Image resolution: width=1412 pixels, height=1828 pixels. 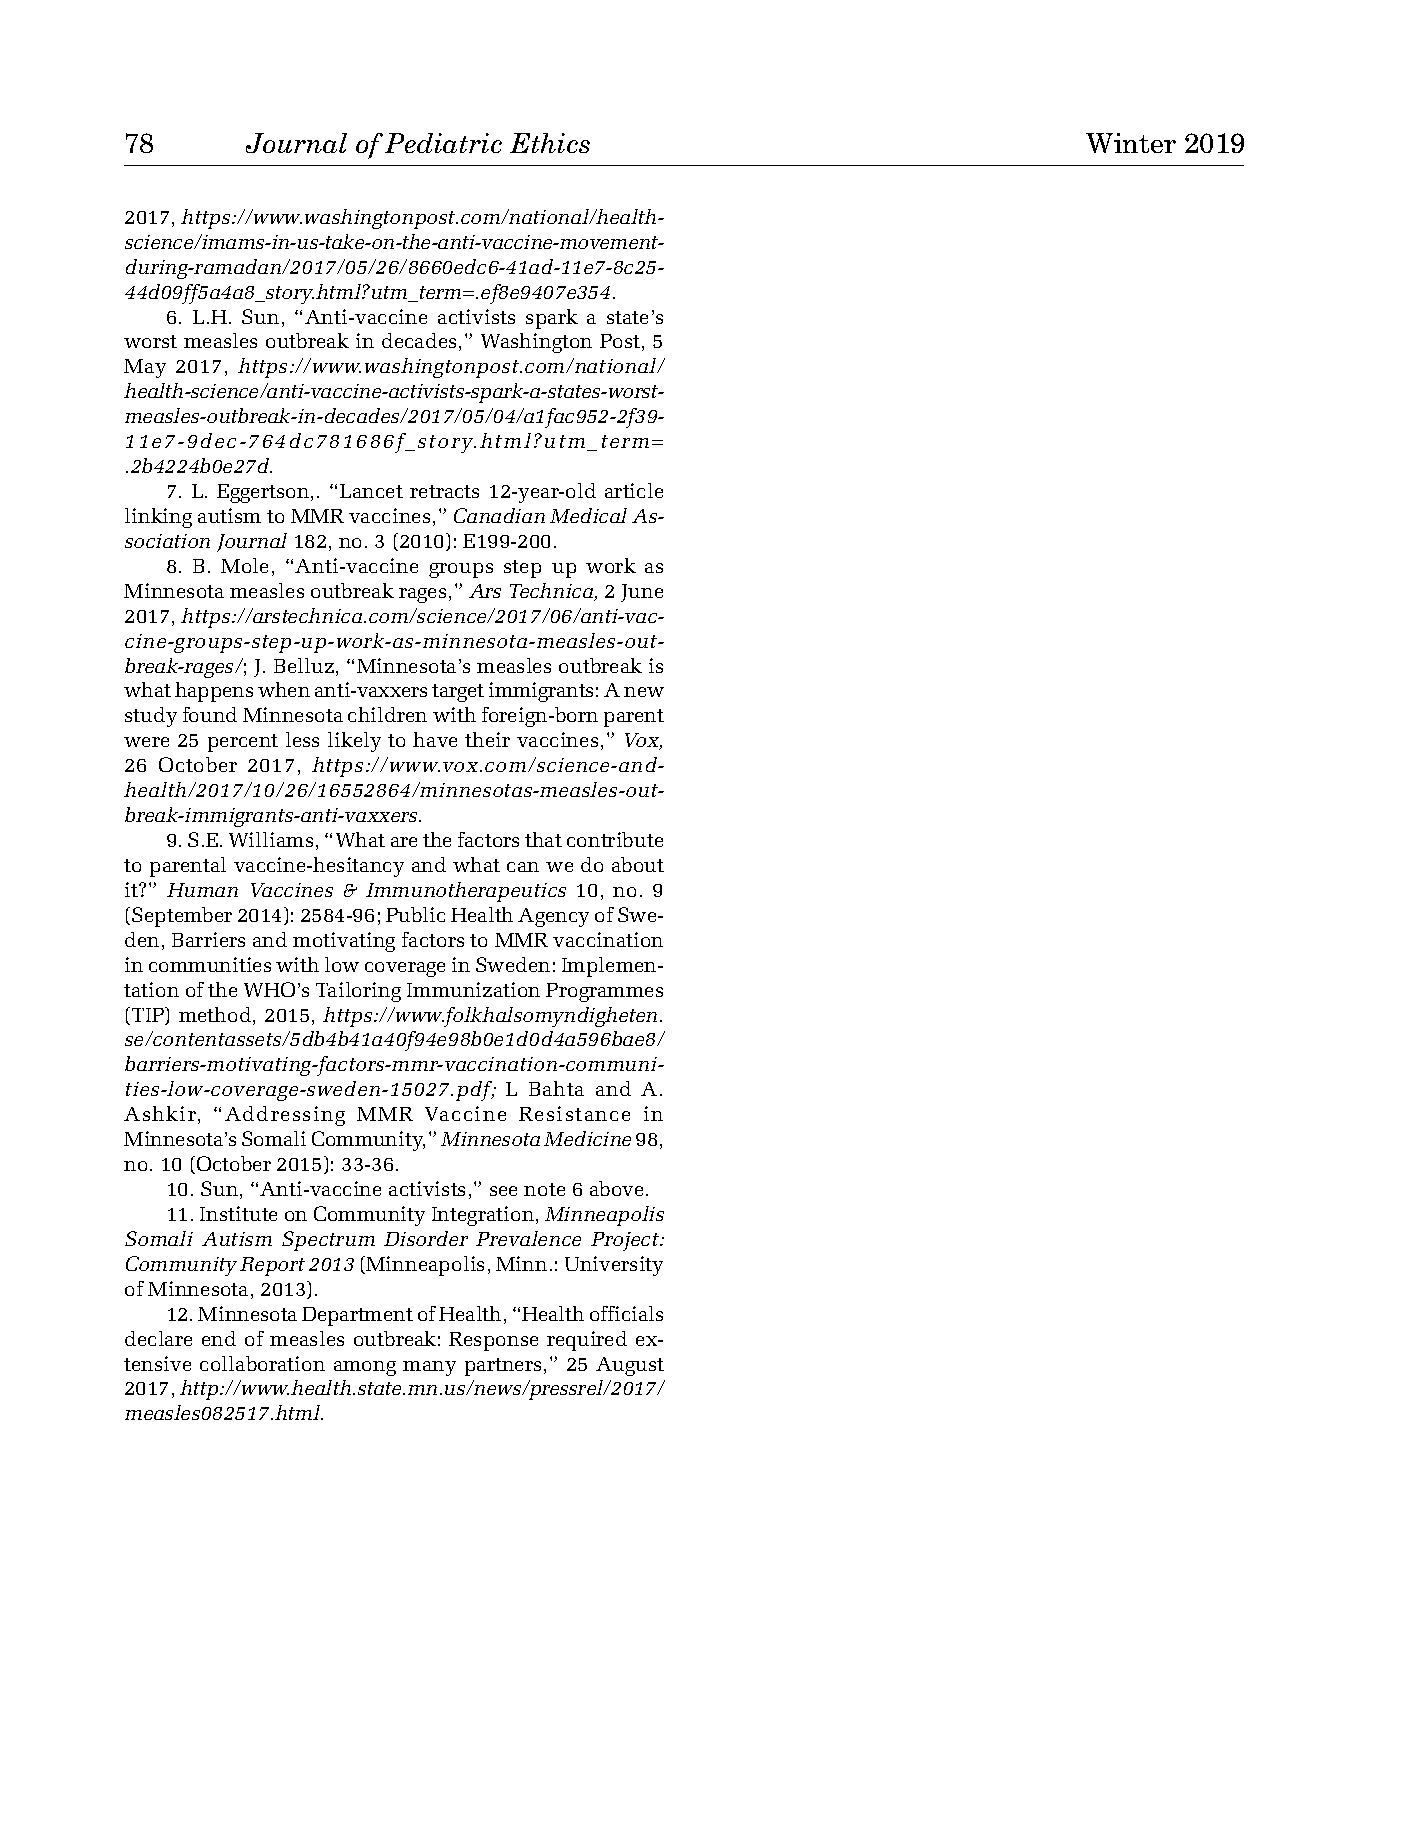 What do you see at coordinates (604, 992) in the screenshot?
I see `Programmes` at bounding box center [604, 992].
